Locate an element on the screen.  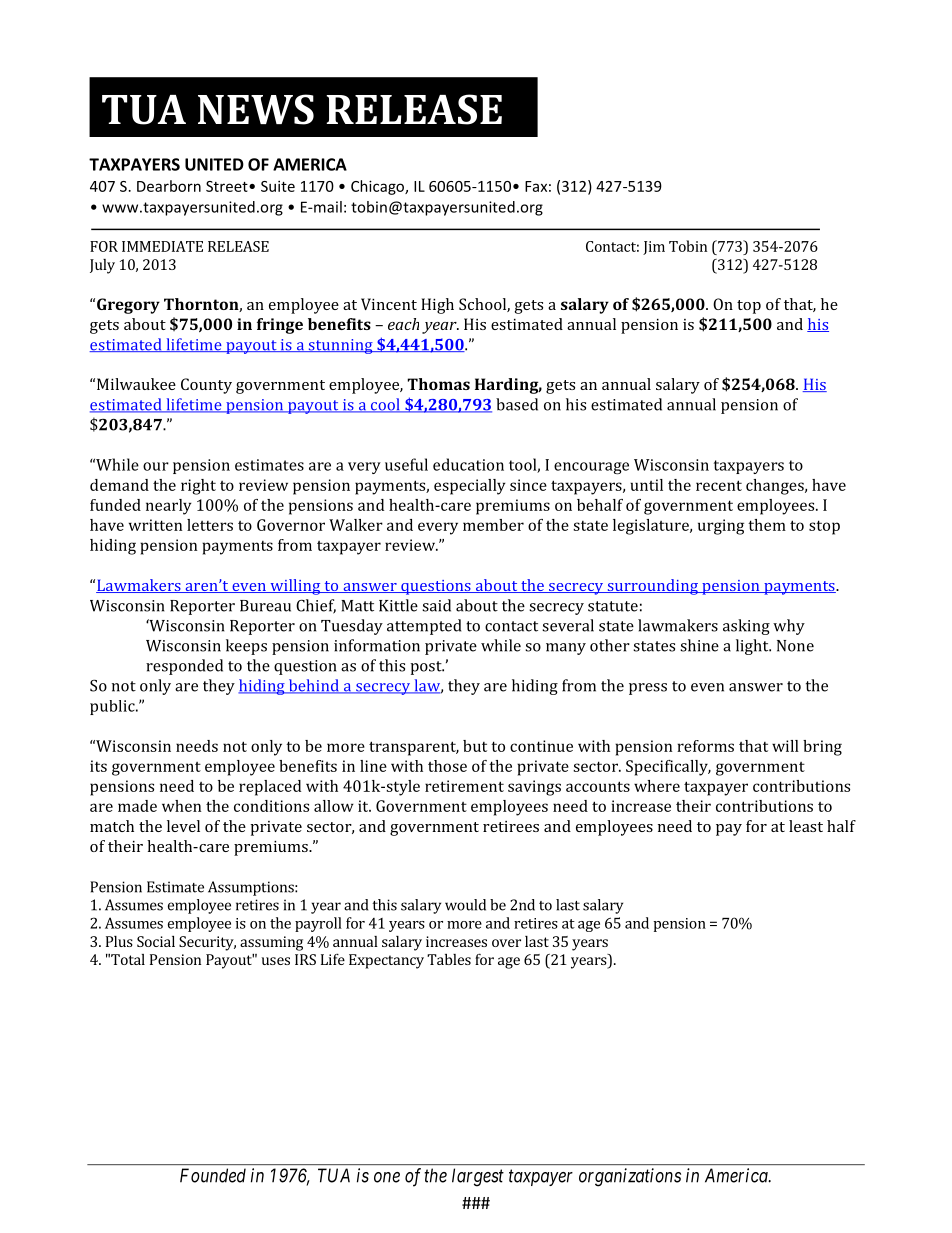
Dearborn is located at coordinates (169, 186).
